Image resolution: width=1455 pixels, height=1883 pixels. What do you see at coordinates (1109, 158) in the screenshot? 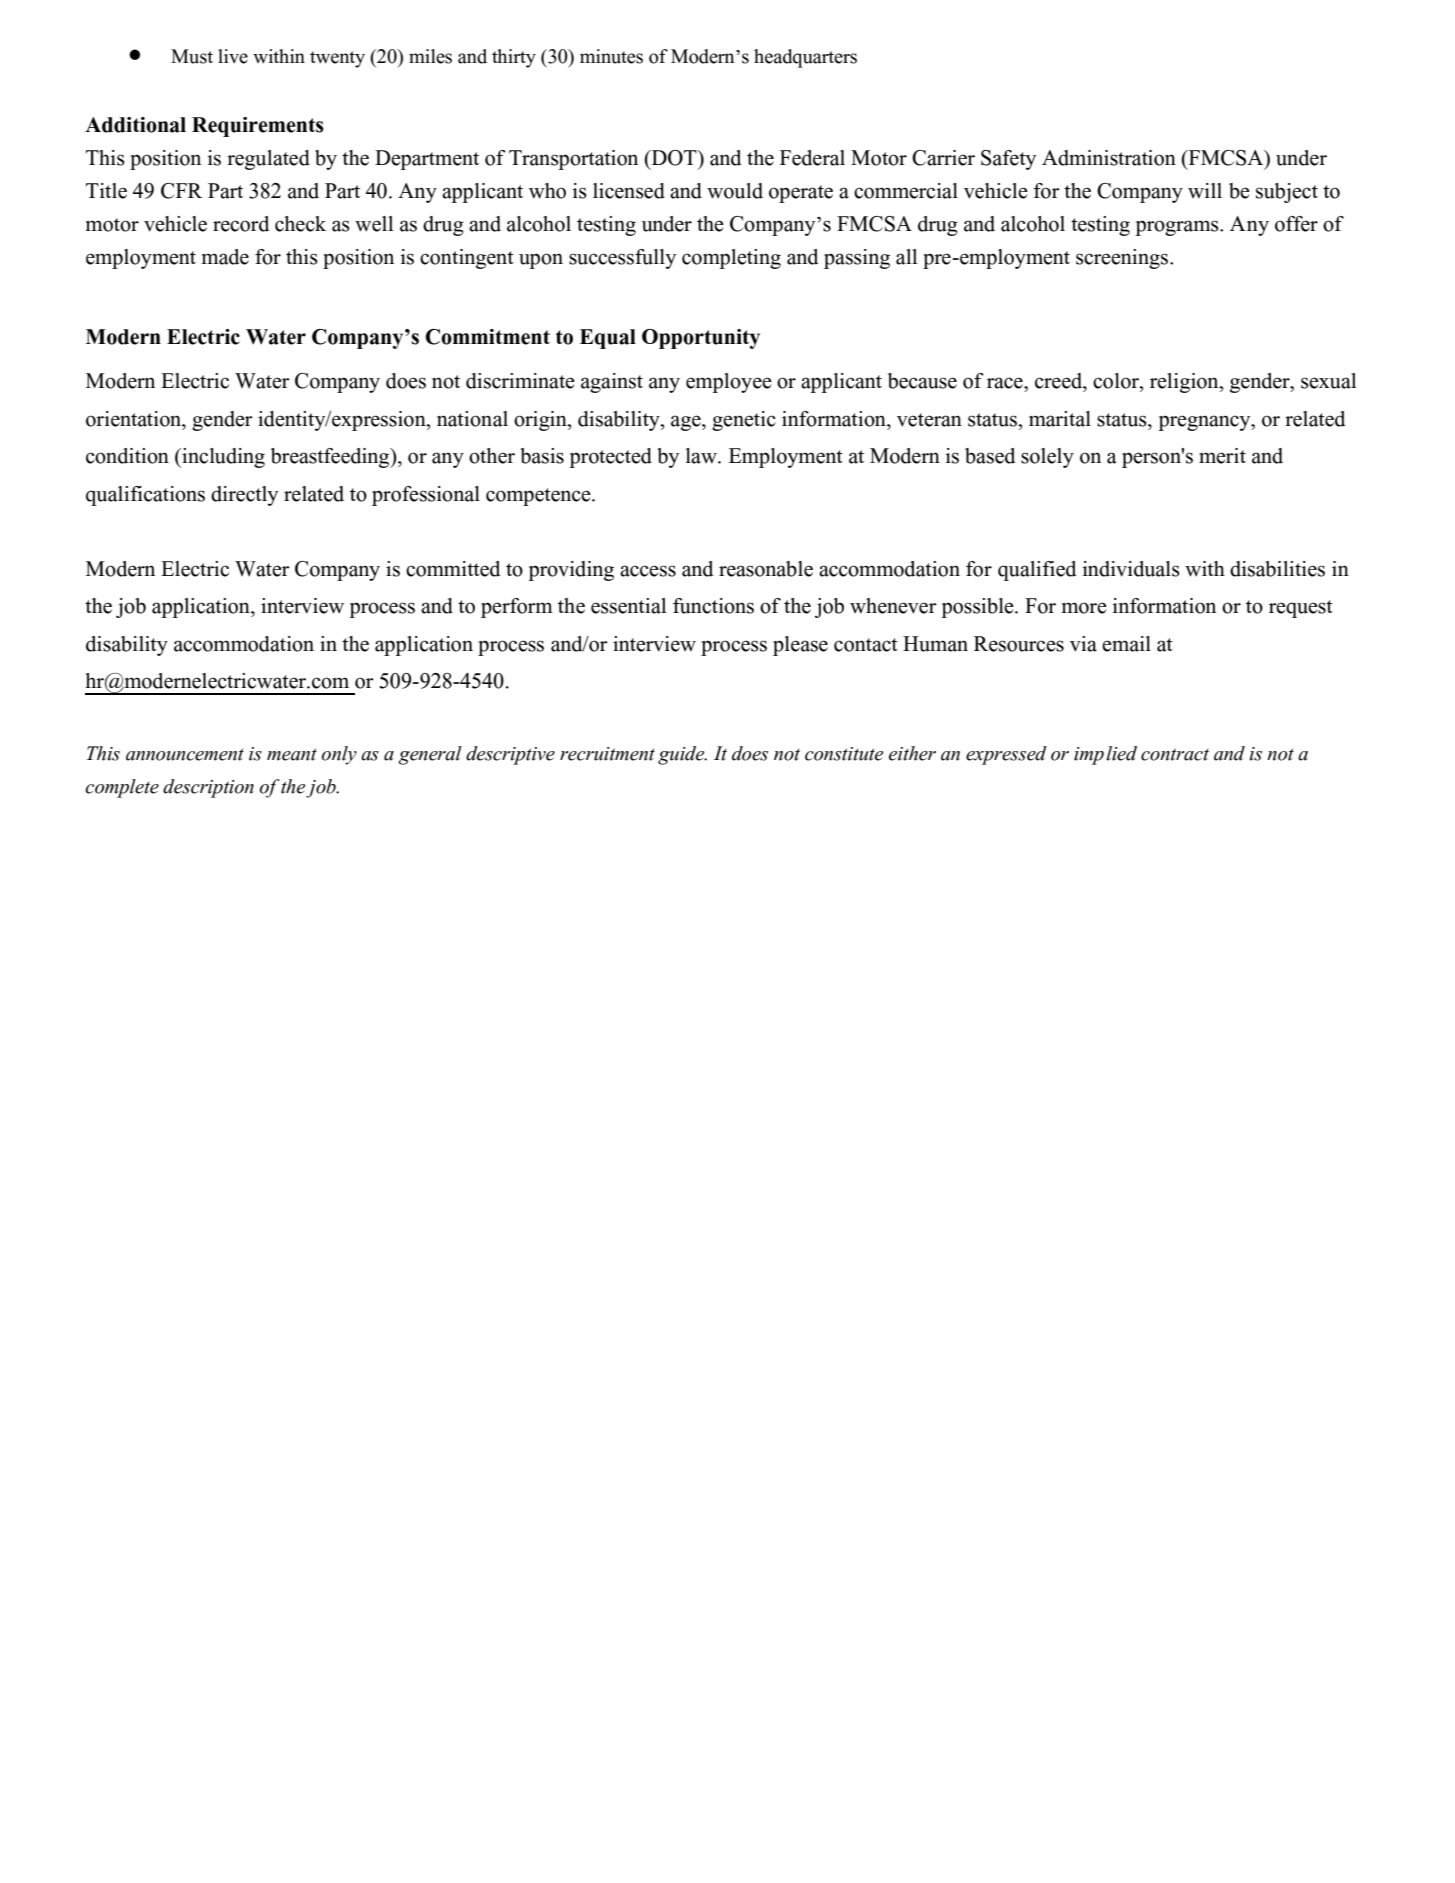
I see `Administration` at bounding box center [1109, 158].
